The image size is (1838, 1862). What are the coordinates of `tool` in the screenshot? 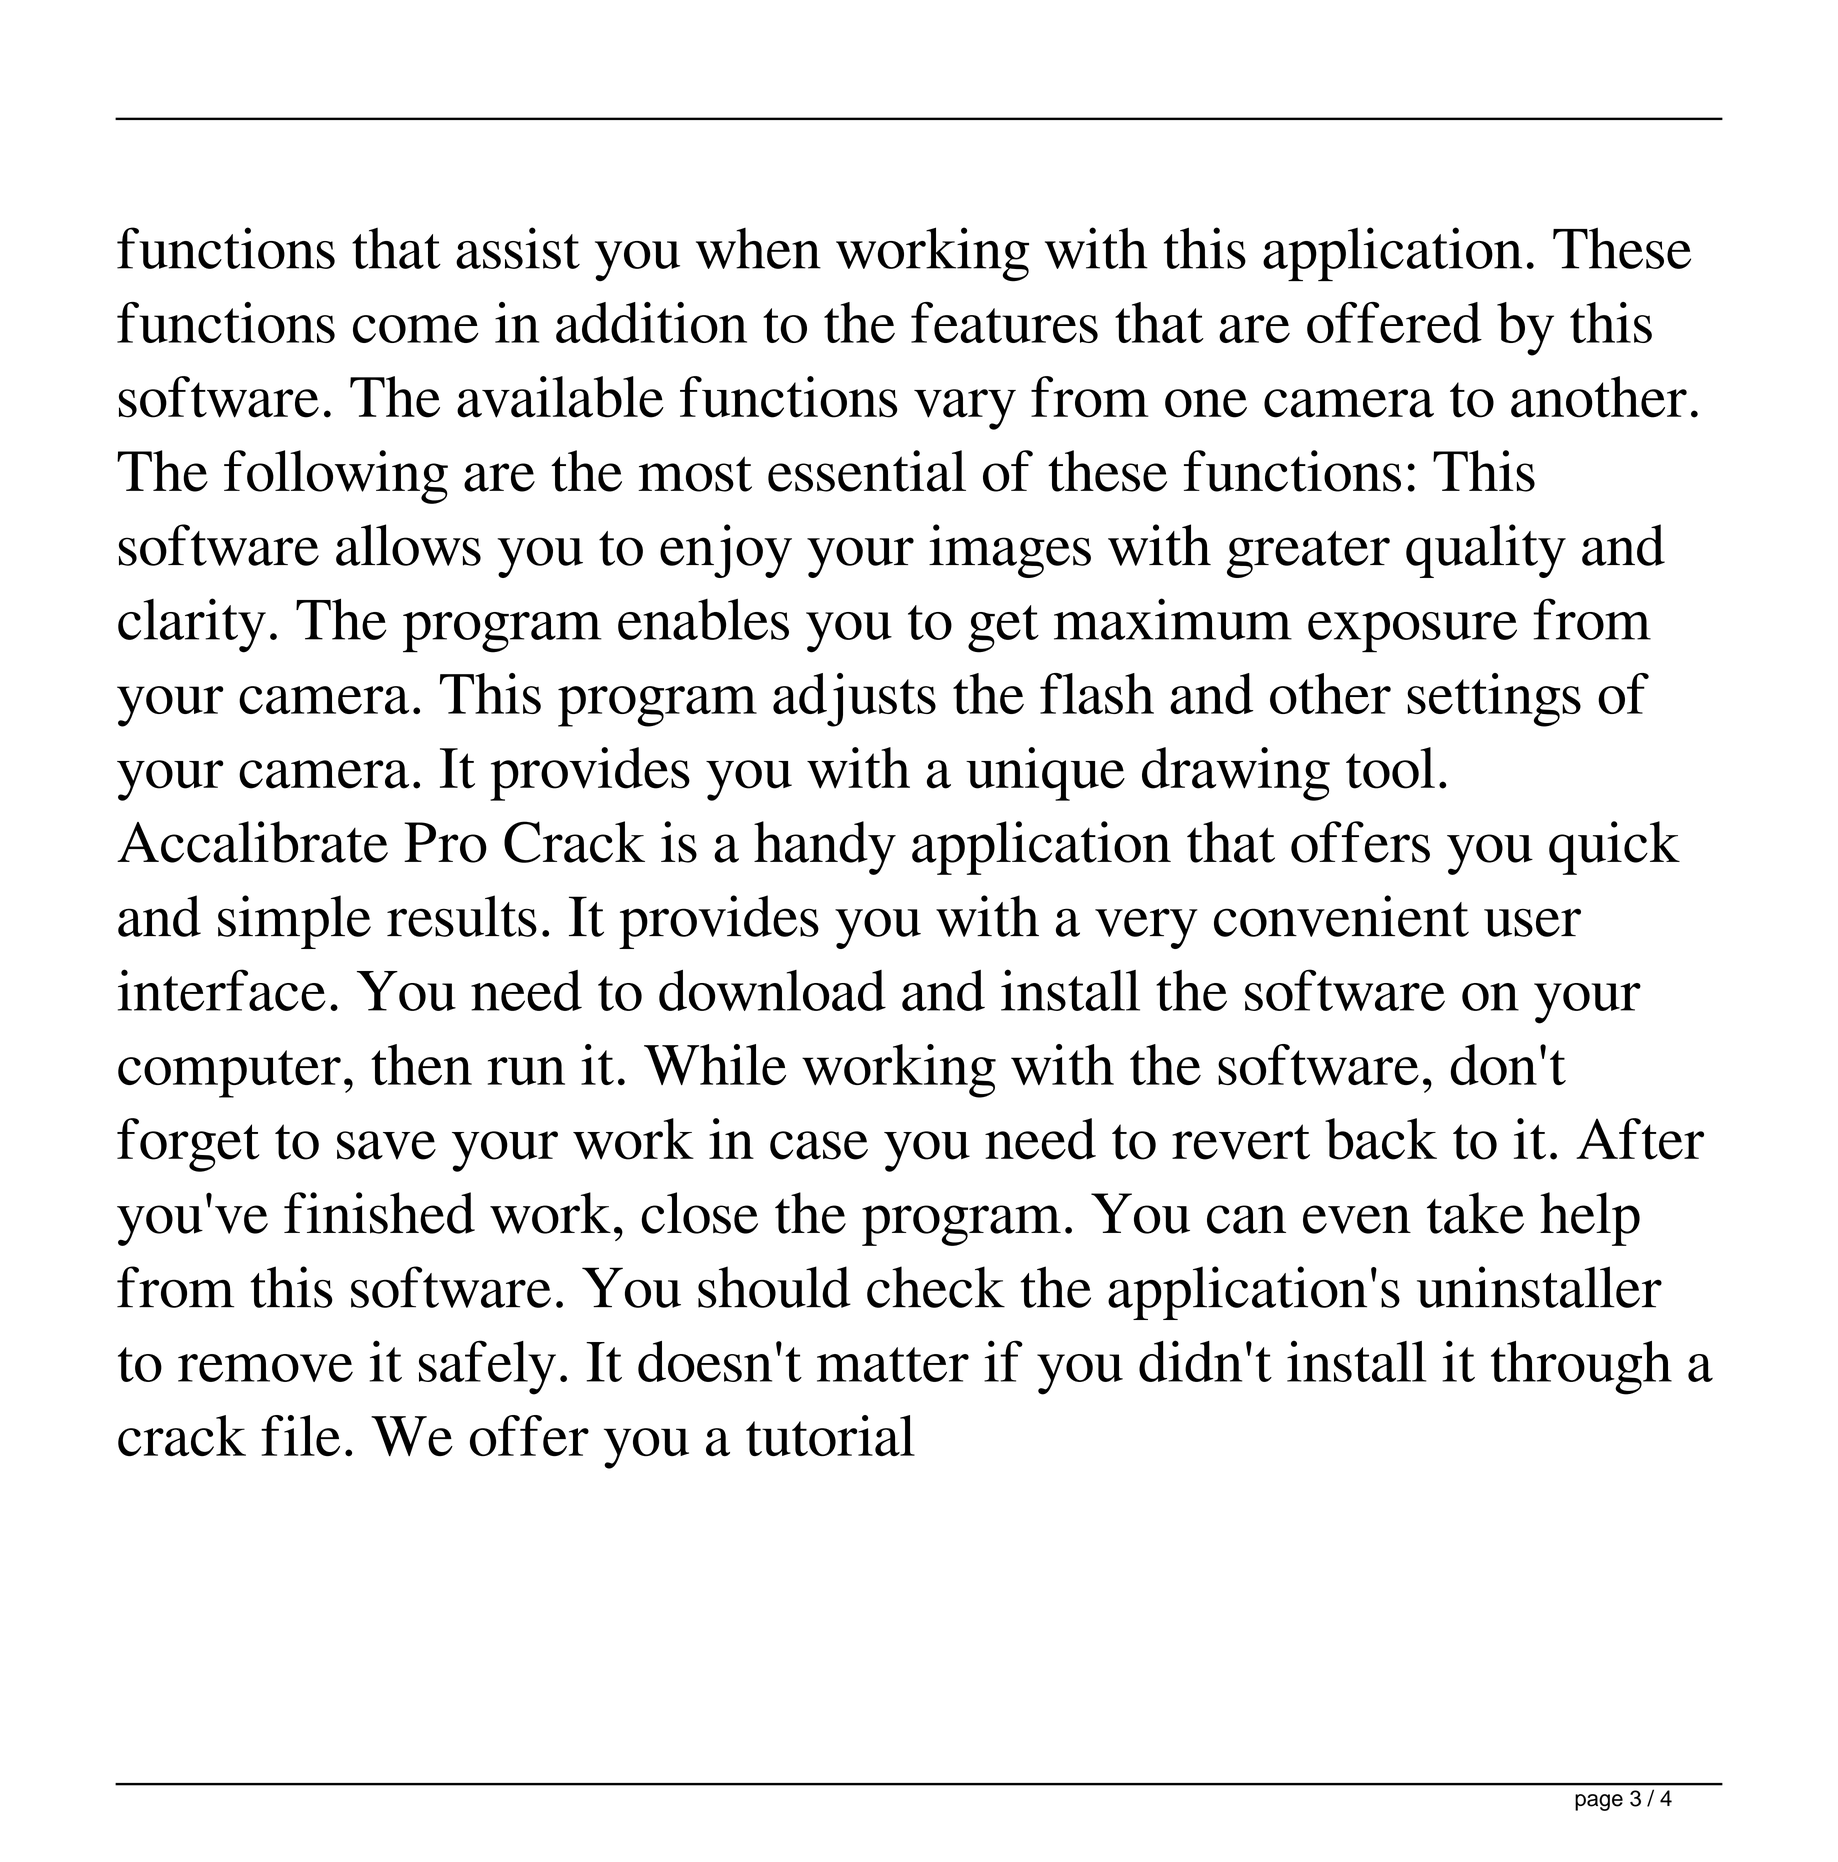 It's located at (1390, 768).
